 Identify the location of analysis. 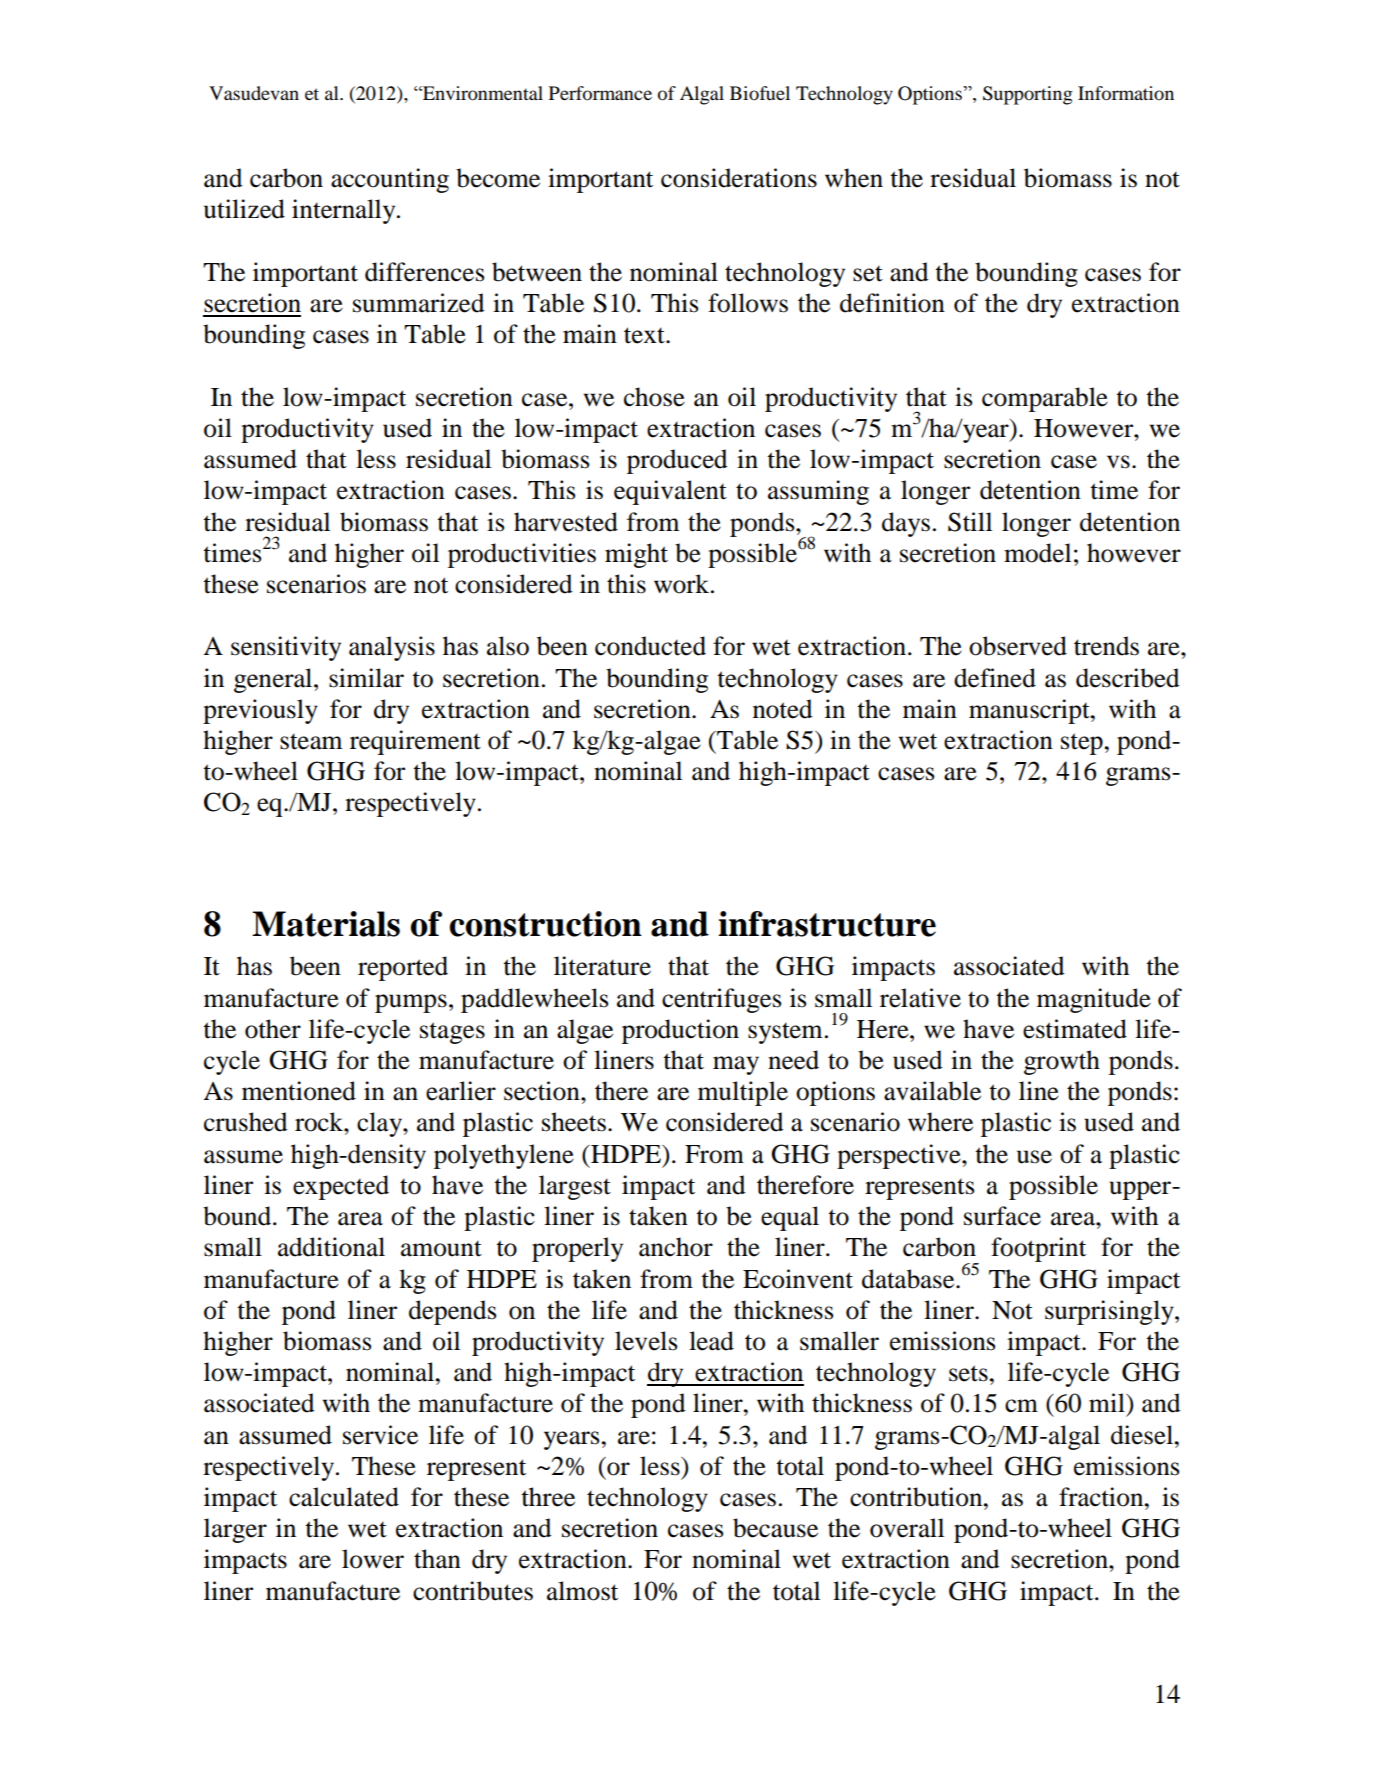
(392, 648).
